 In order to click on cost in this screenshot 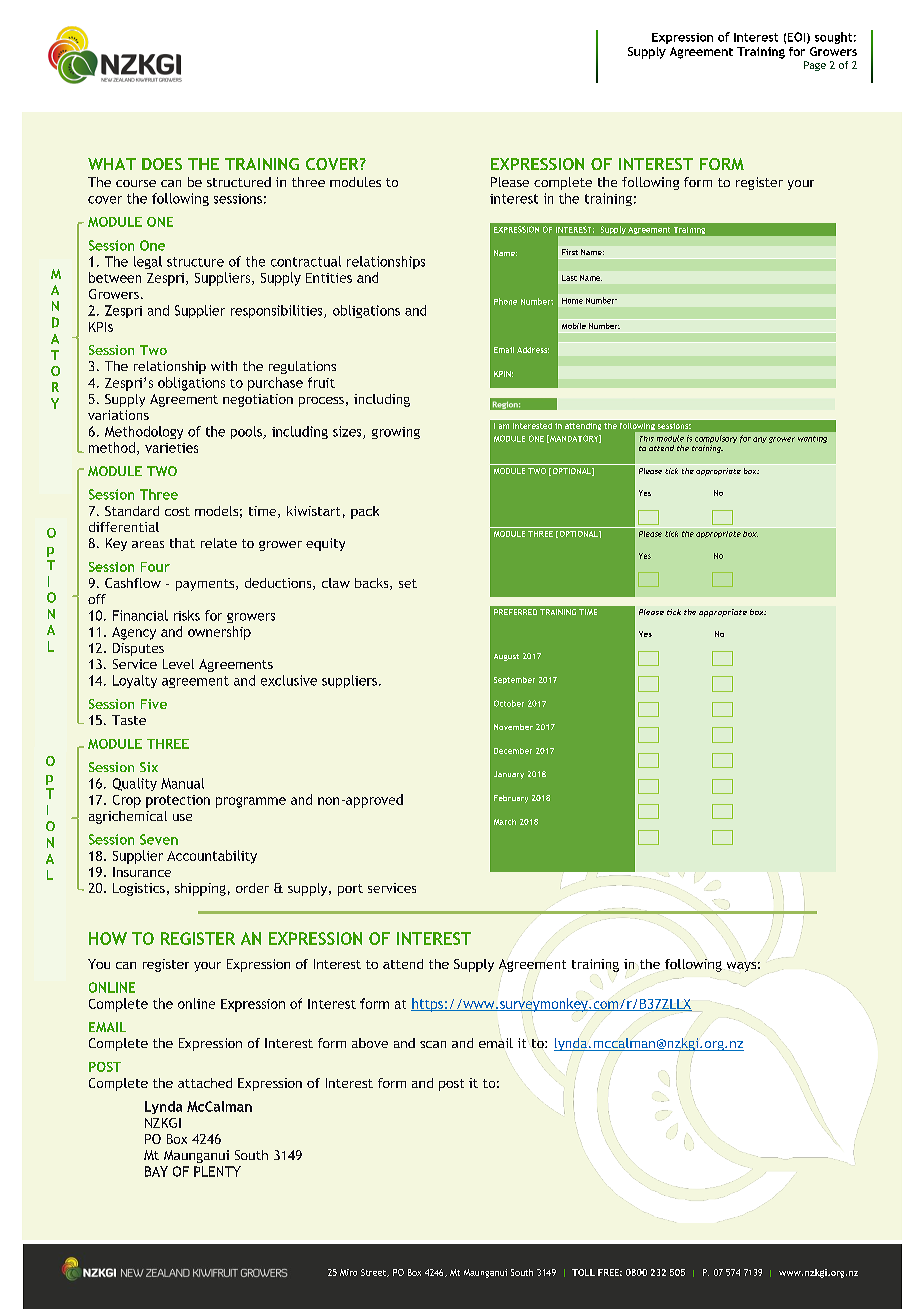, I will do `click(177, 511)`.
